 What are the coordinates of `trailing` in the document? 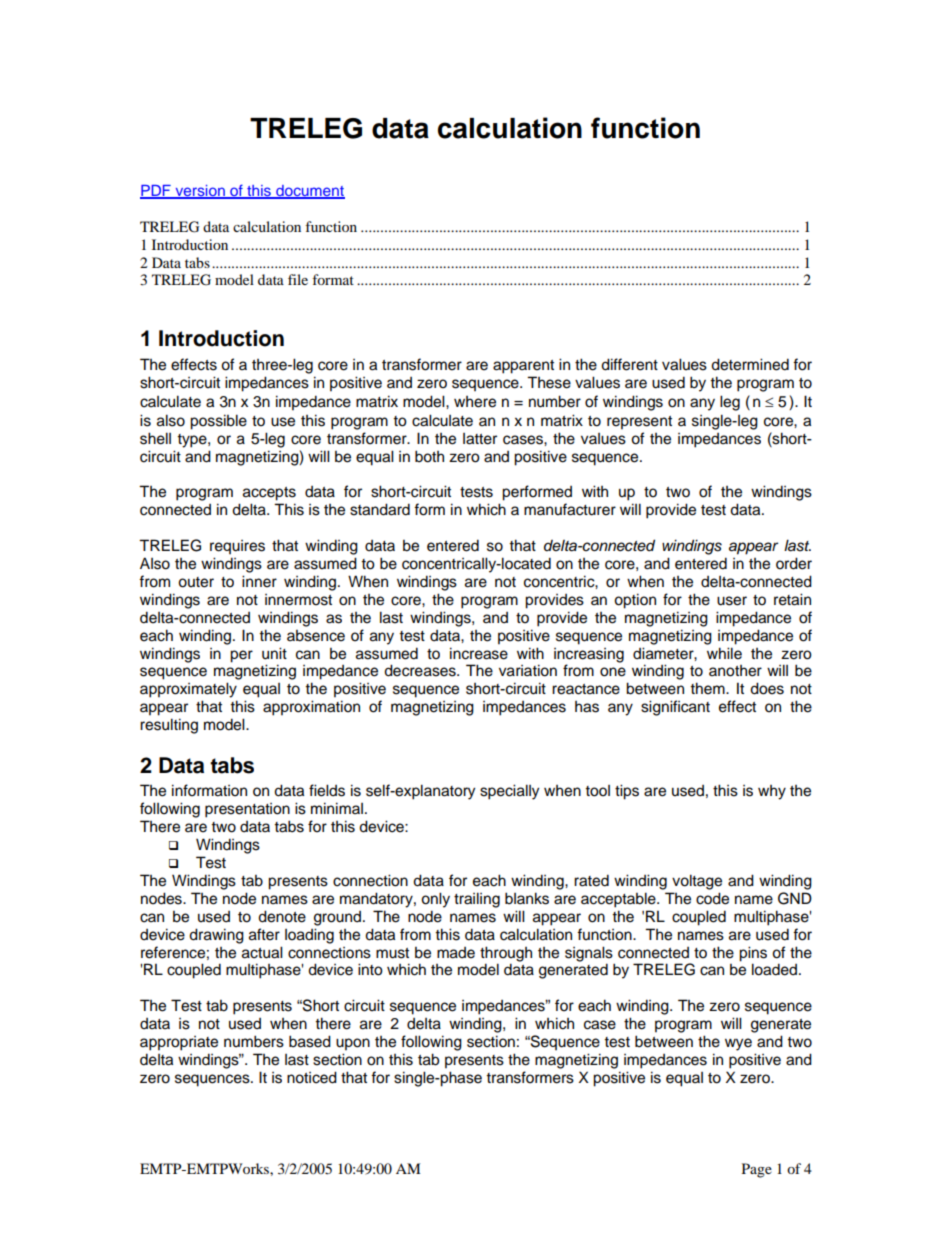 It's located at (477, 900).
